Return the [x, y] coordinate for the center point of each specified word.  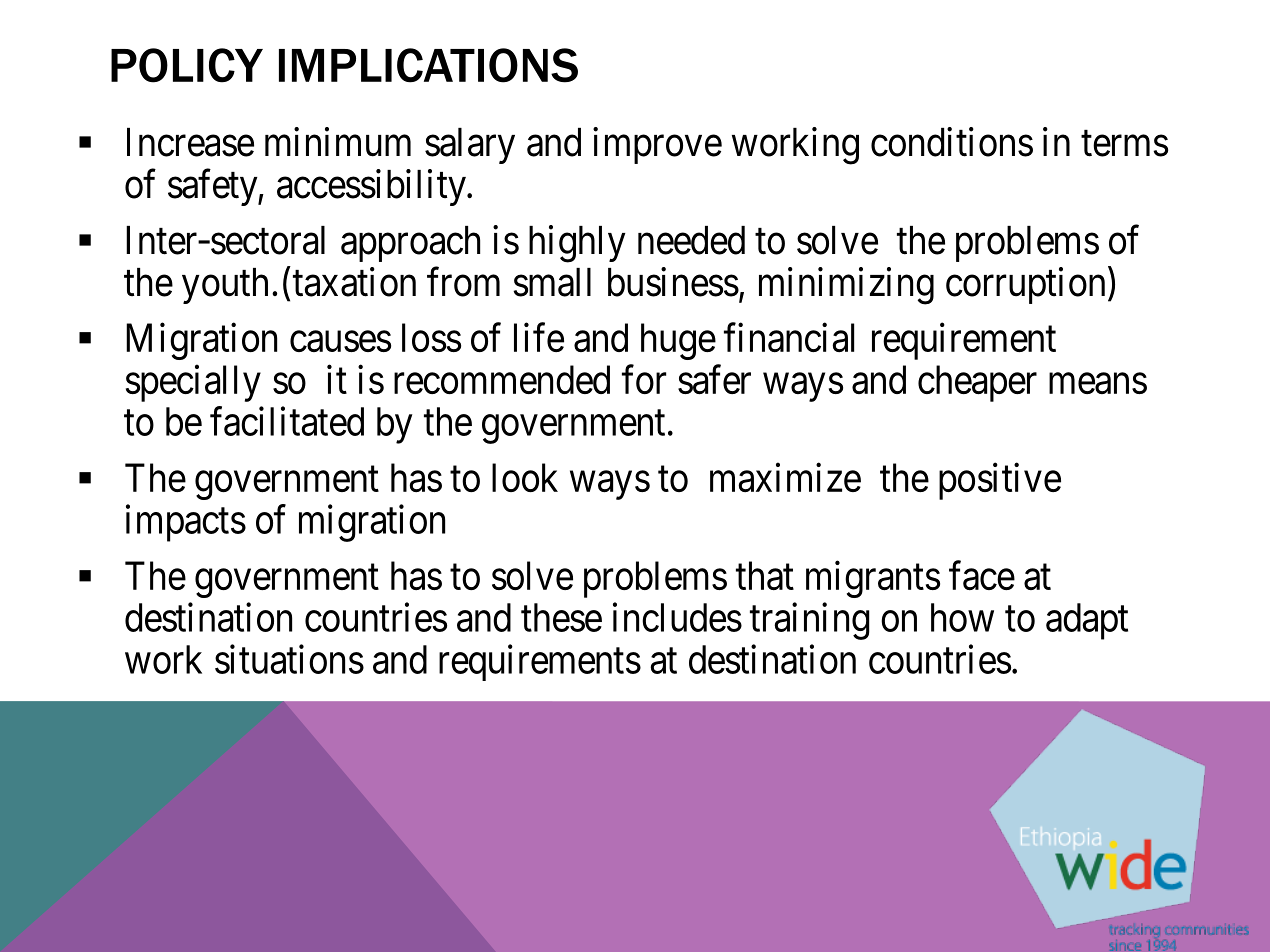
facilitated [287, 421]
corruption [1025, 285]
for [644, 379]
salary [470, 146]
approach [410, 244]
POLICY [187, 65]
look [525, 477]
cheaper [977, 383]
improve [657, 145]
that [765, 575]
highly [577, 244]
